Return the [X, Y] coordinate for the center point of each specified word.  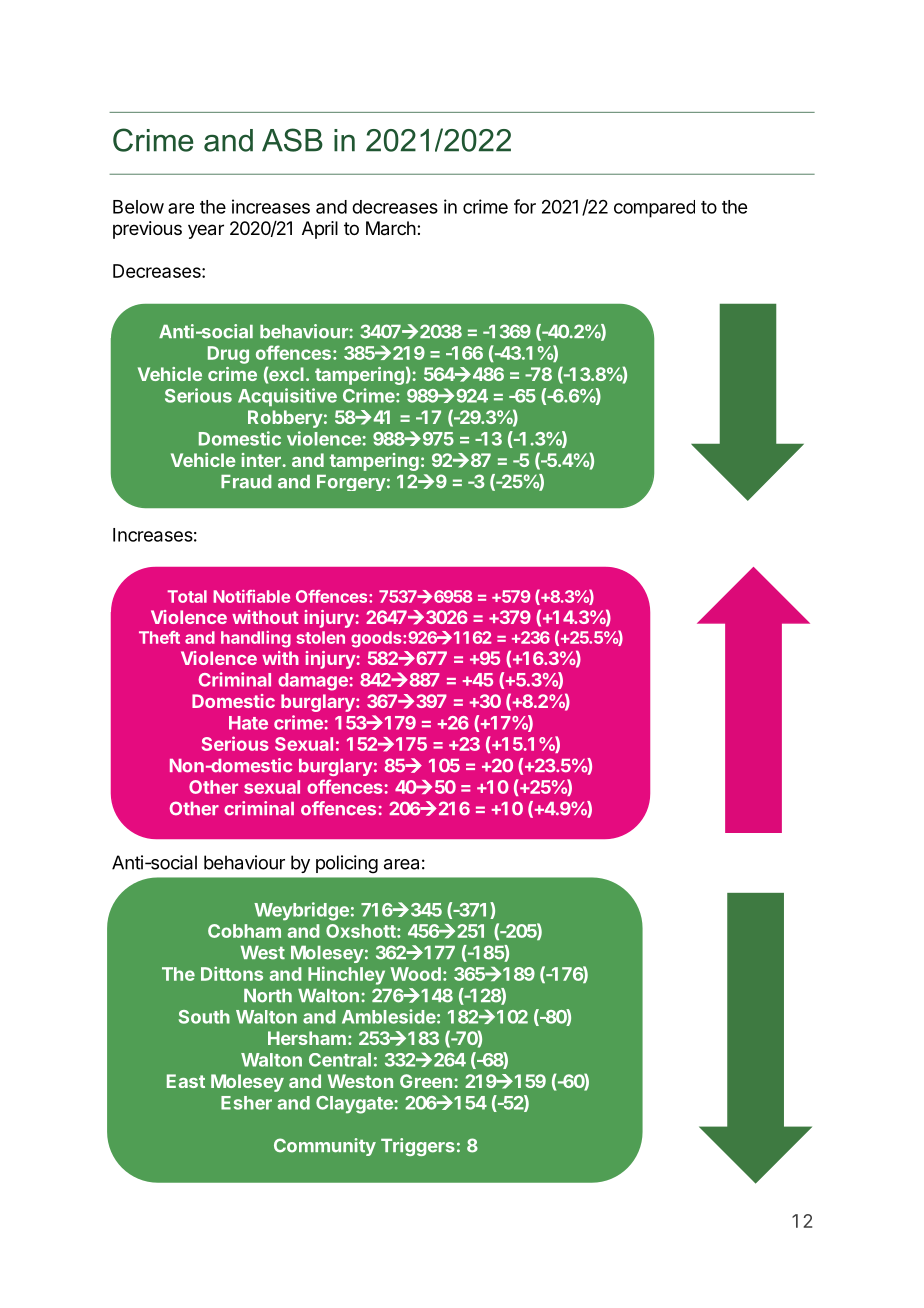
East [186, 1081]
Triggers [418, 1147]
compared [654, 209]
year [206, 231]
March [391, 228]
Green [426, 1081]
